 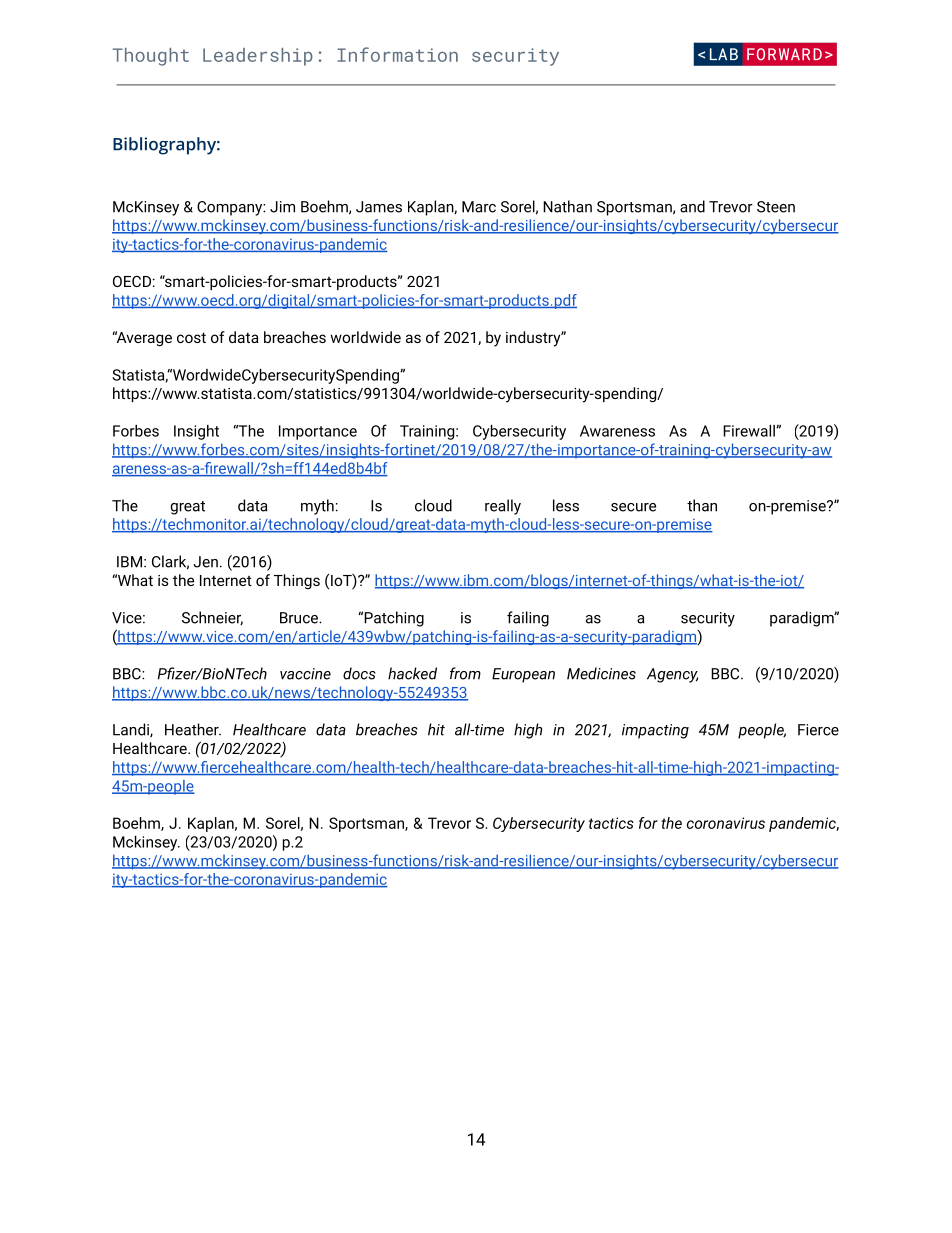 I want to click on really, so click(x=503, y=507).
